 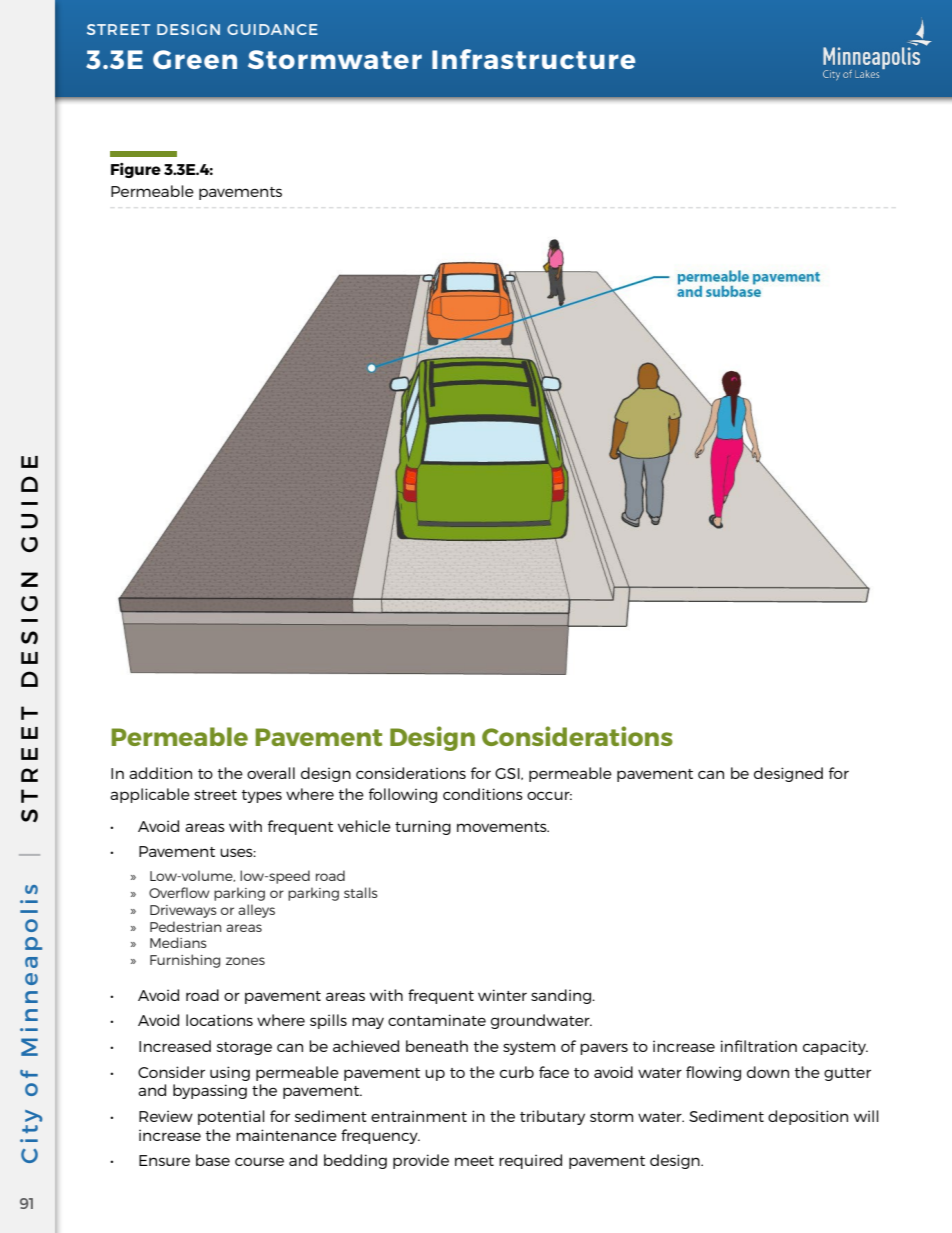 What do you see at coordinates (271, 773) in the screenshot?
I see `overall` at bounding box center [271, 773].
